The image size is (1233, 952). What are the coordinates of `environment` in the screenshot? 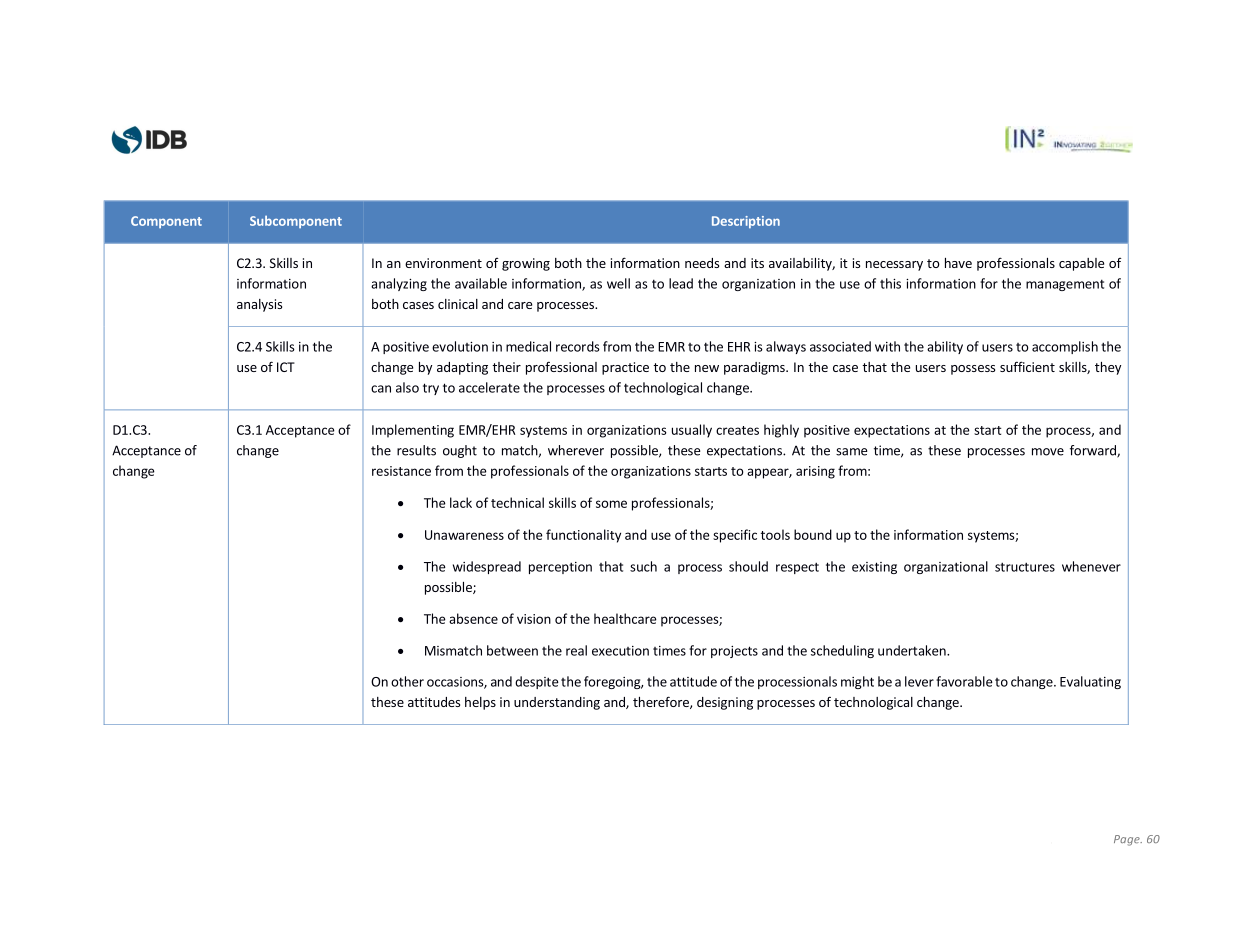 It's located at (443, 263).
